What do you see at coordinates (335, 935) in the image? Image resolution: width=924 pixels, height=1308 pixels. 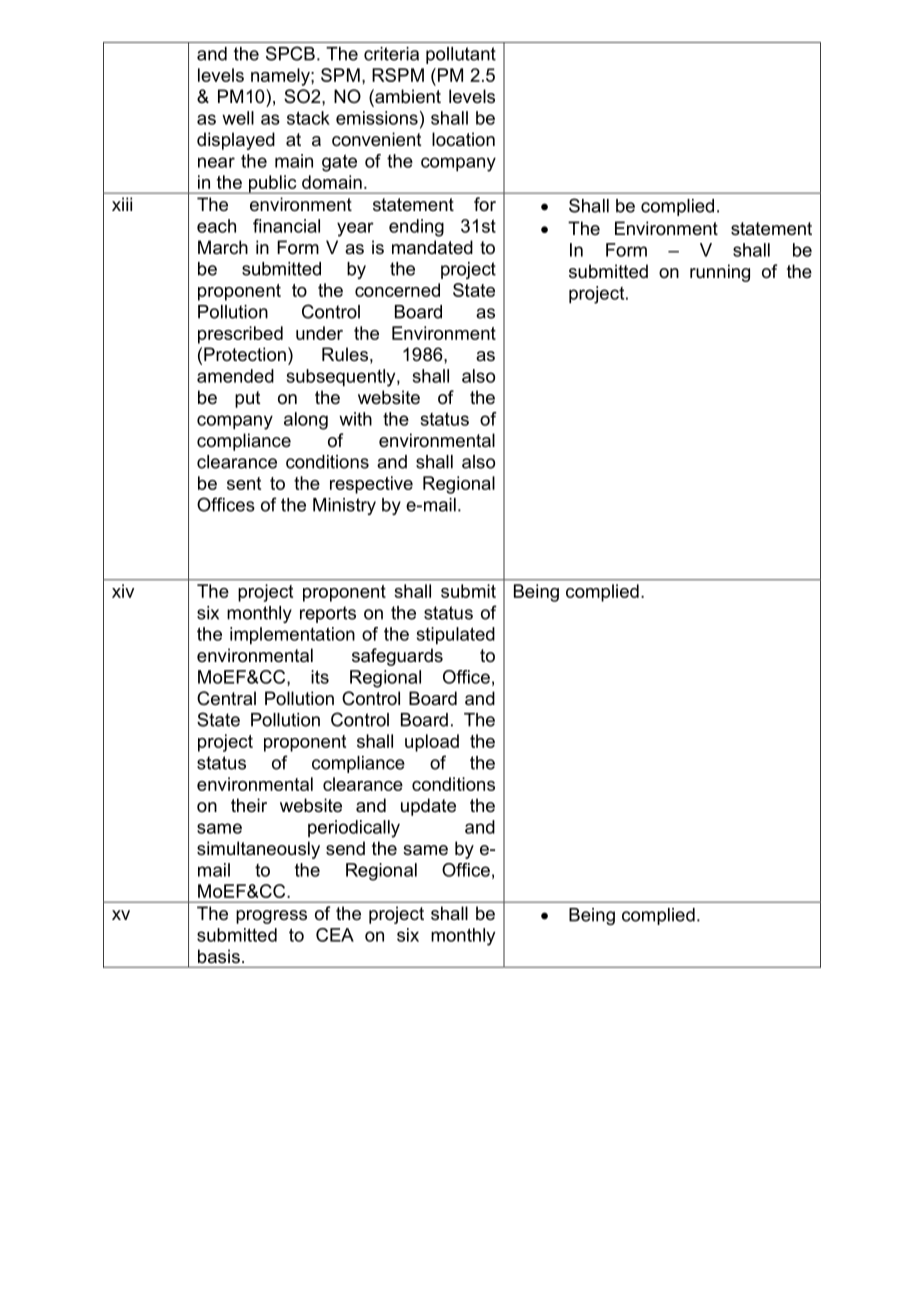 I see `CEA` at bounding box center [335, 935].
